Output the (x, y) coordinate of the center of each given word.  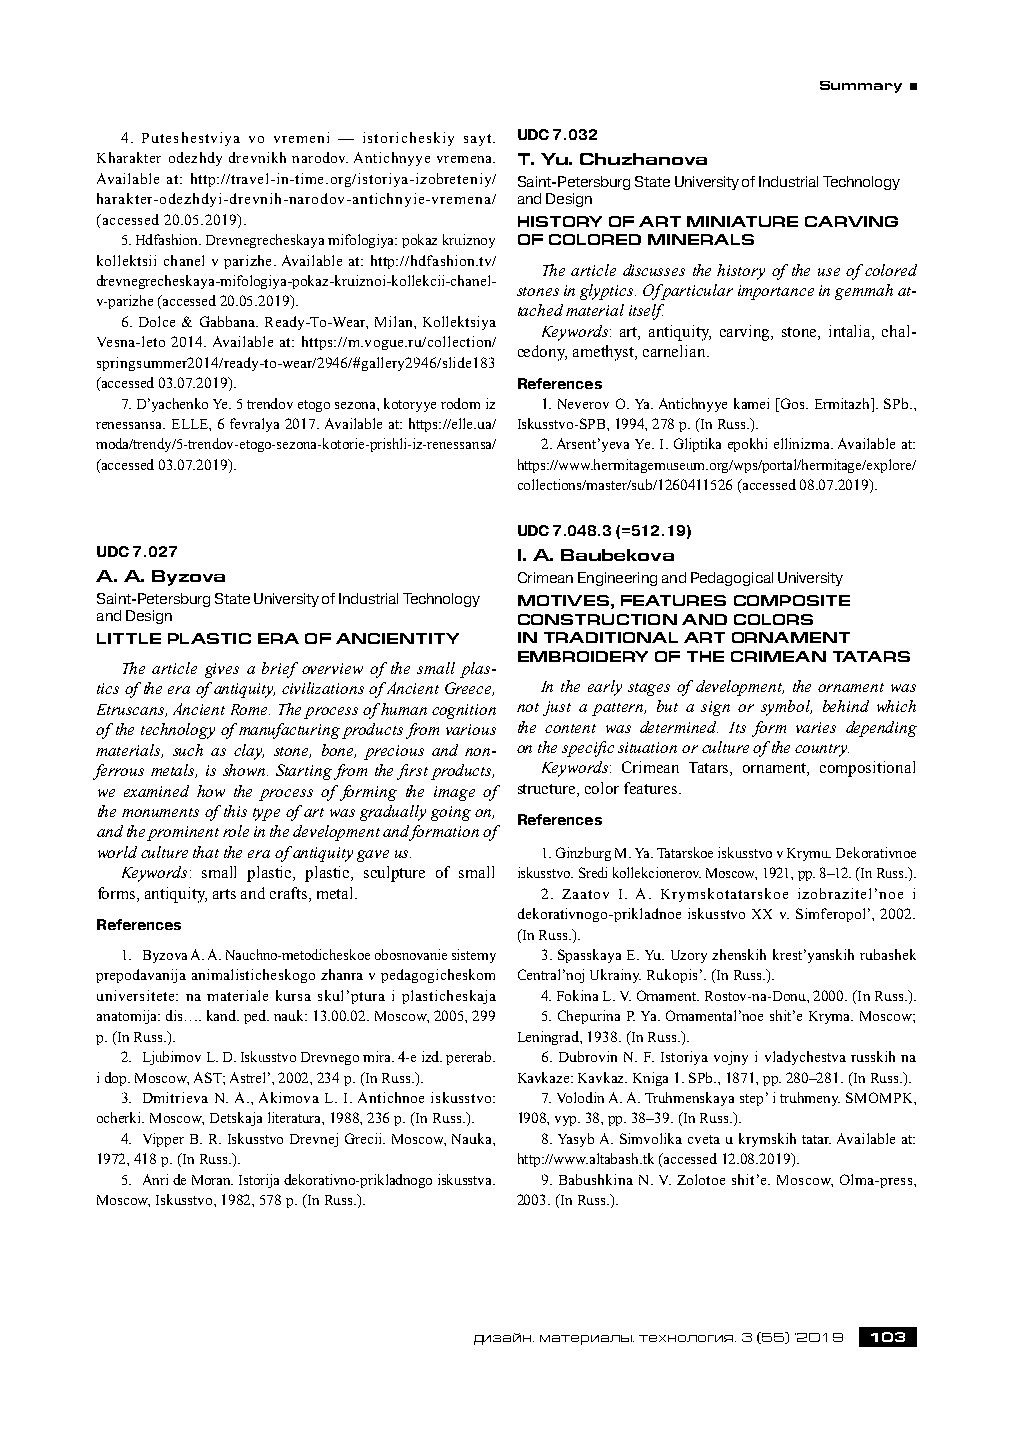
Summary (861, 87)
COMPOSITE (792, 600)
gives (222, 670)
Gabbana (229, 321)
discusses (654, 270)
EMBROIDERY (583, 656)
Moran (212, 1180)
